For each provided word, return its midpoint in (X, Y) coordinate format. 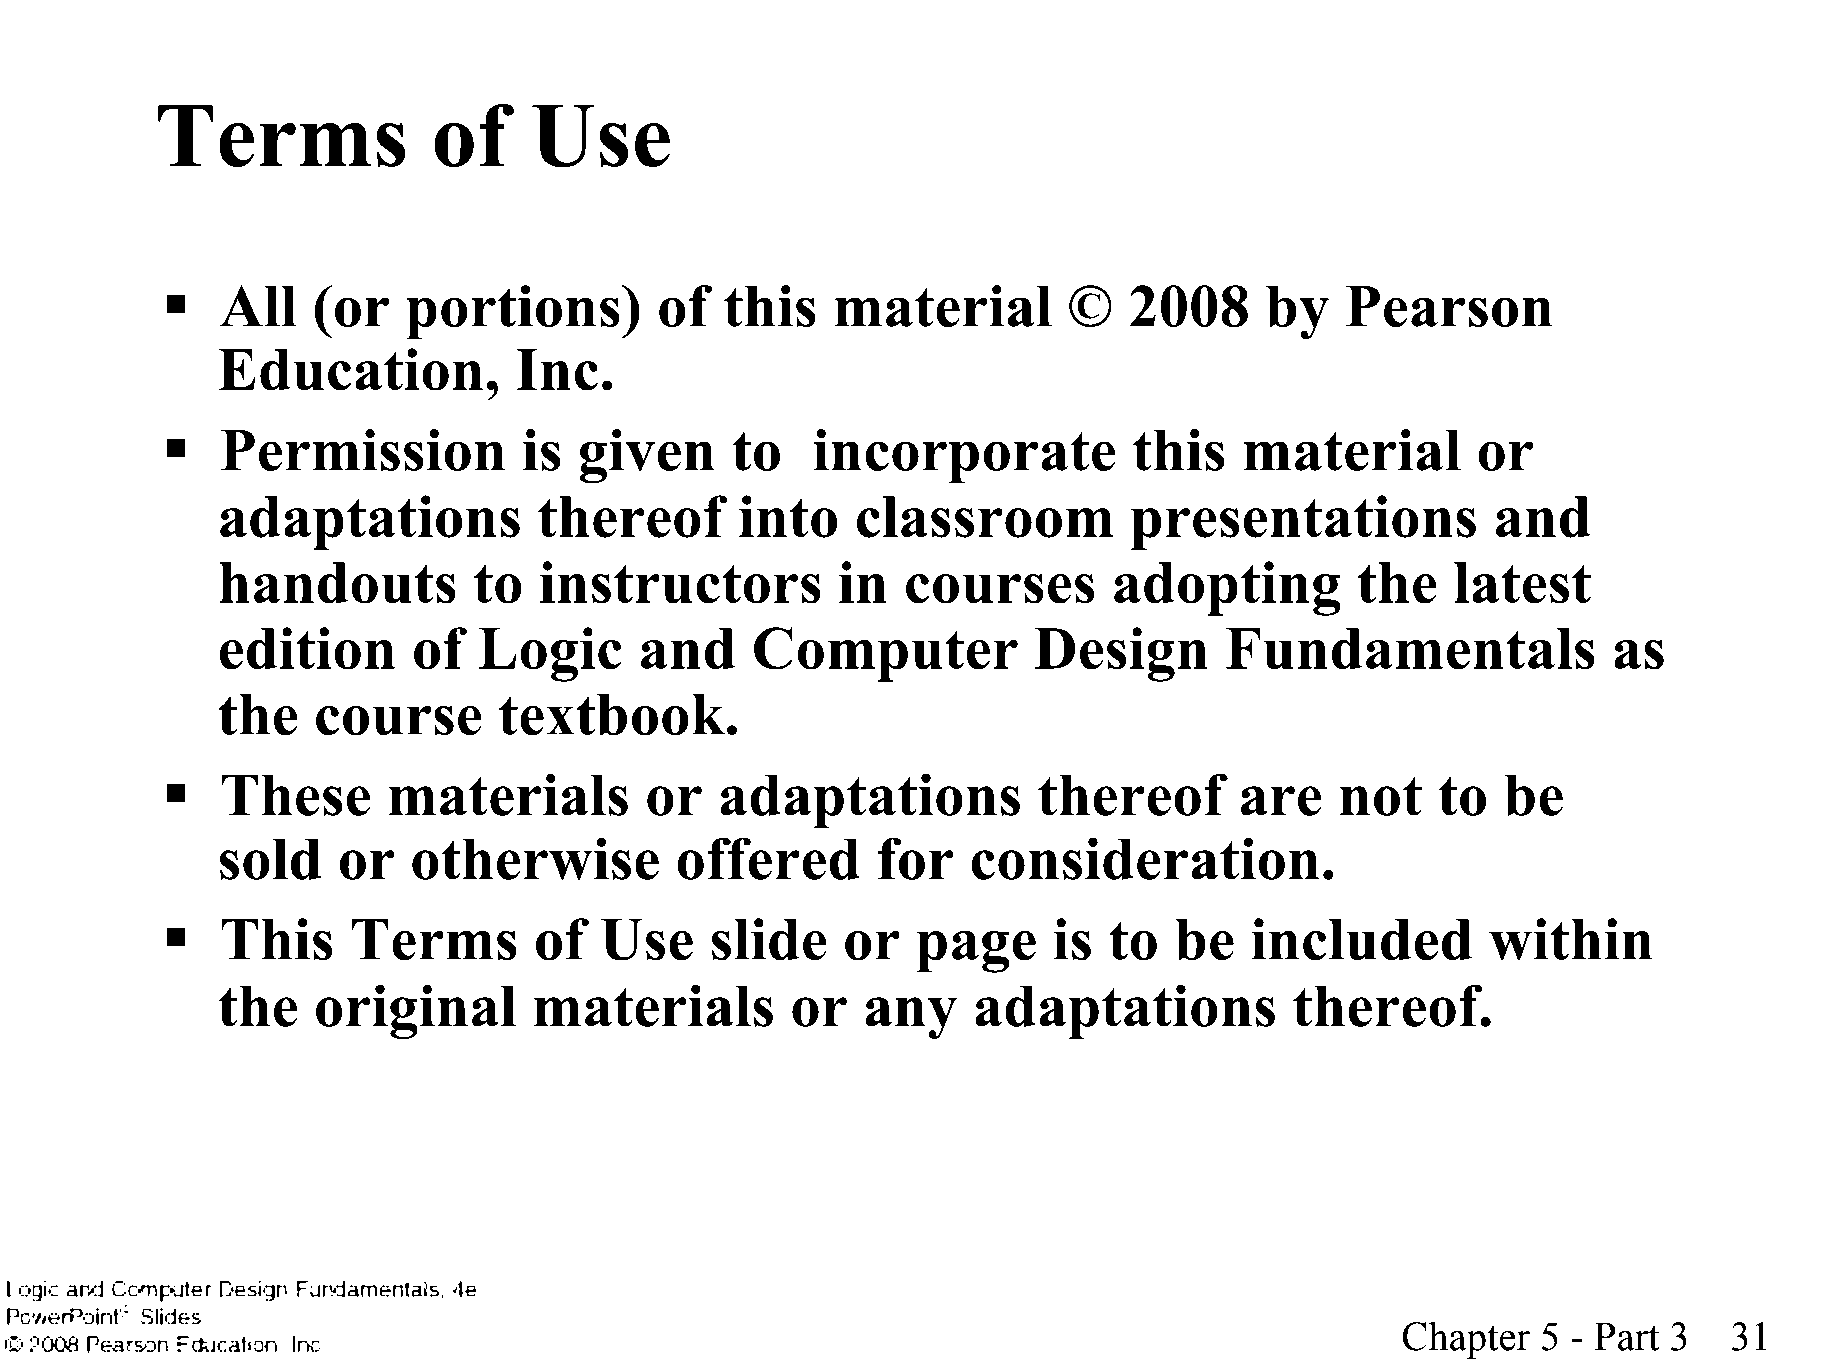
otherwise (535, 858)
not (1381, 796)
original (416, 1011)
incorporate (964, 456)
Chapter (1466, 1340)
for (915, 858)
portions (513, 312)
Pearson (1449, 306)
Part (1626, 1336)
